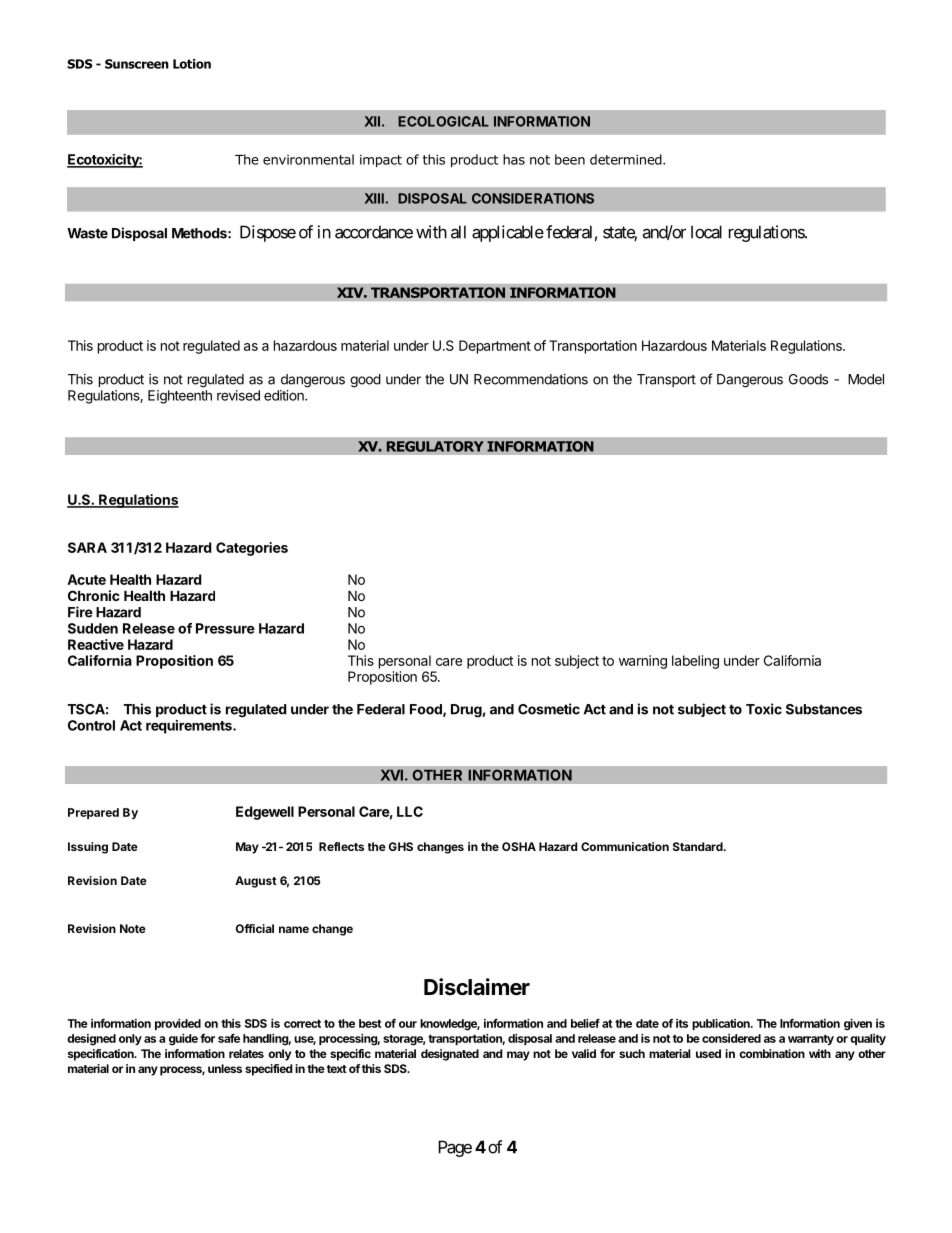  I want to click on Cosmetic, so click(549, 709).
